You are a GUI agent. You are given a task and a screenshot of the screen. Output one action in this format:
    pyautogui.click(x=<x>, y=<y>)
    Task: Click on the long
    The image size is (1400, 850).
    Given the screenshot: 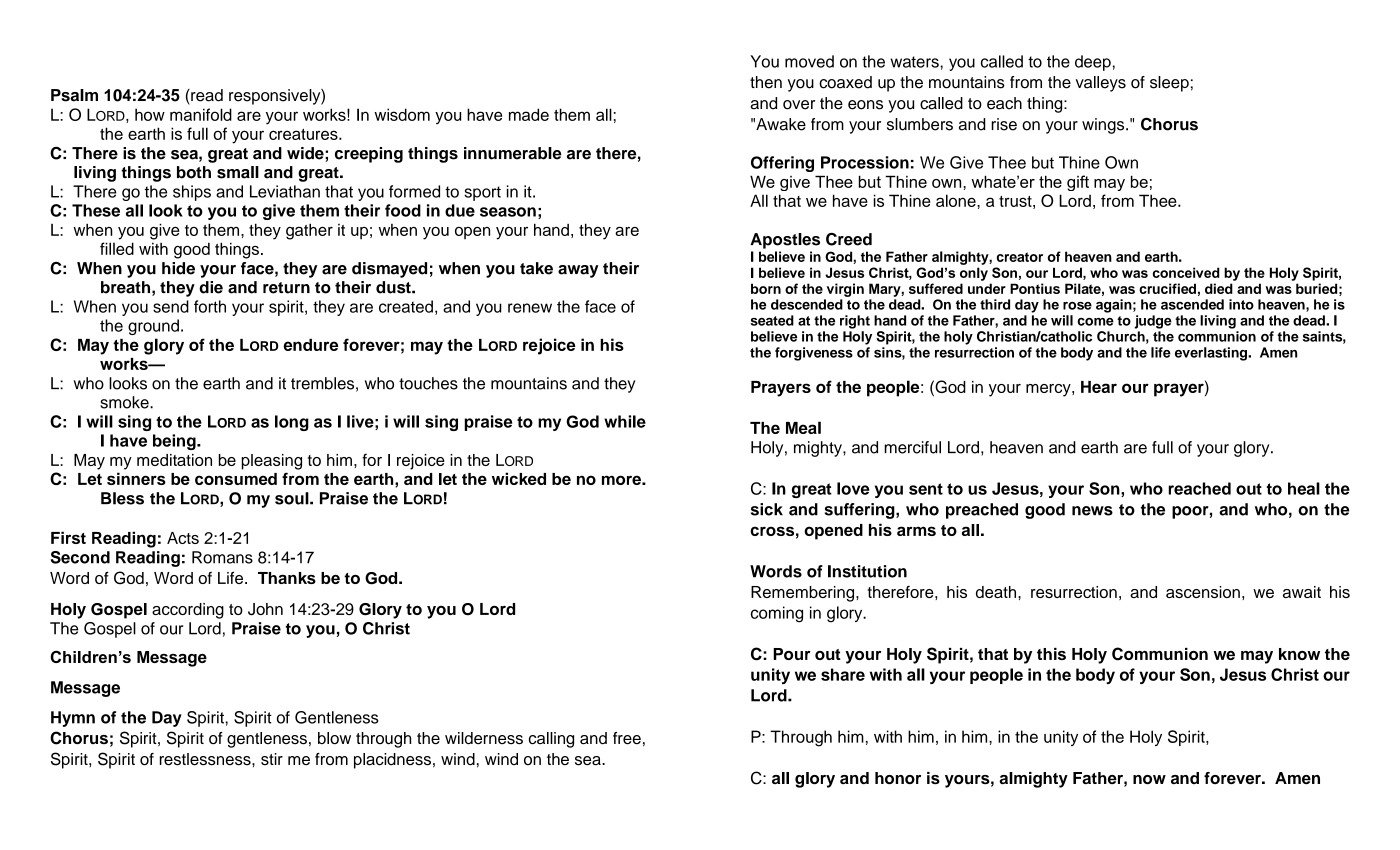 What is the action you would take?
    pyautogui.click(x=292, y=423)
